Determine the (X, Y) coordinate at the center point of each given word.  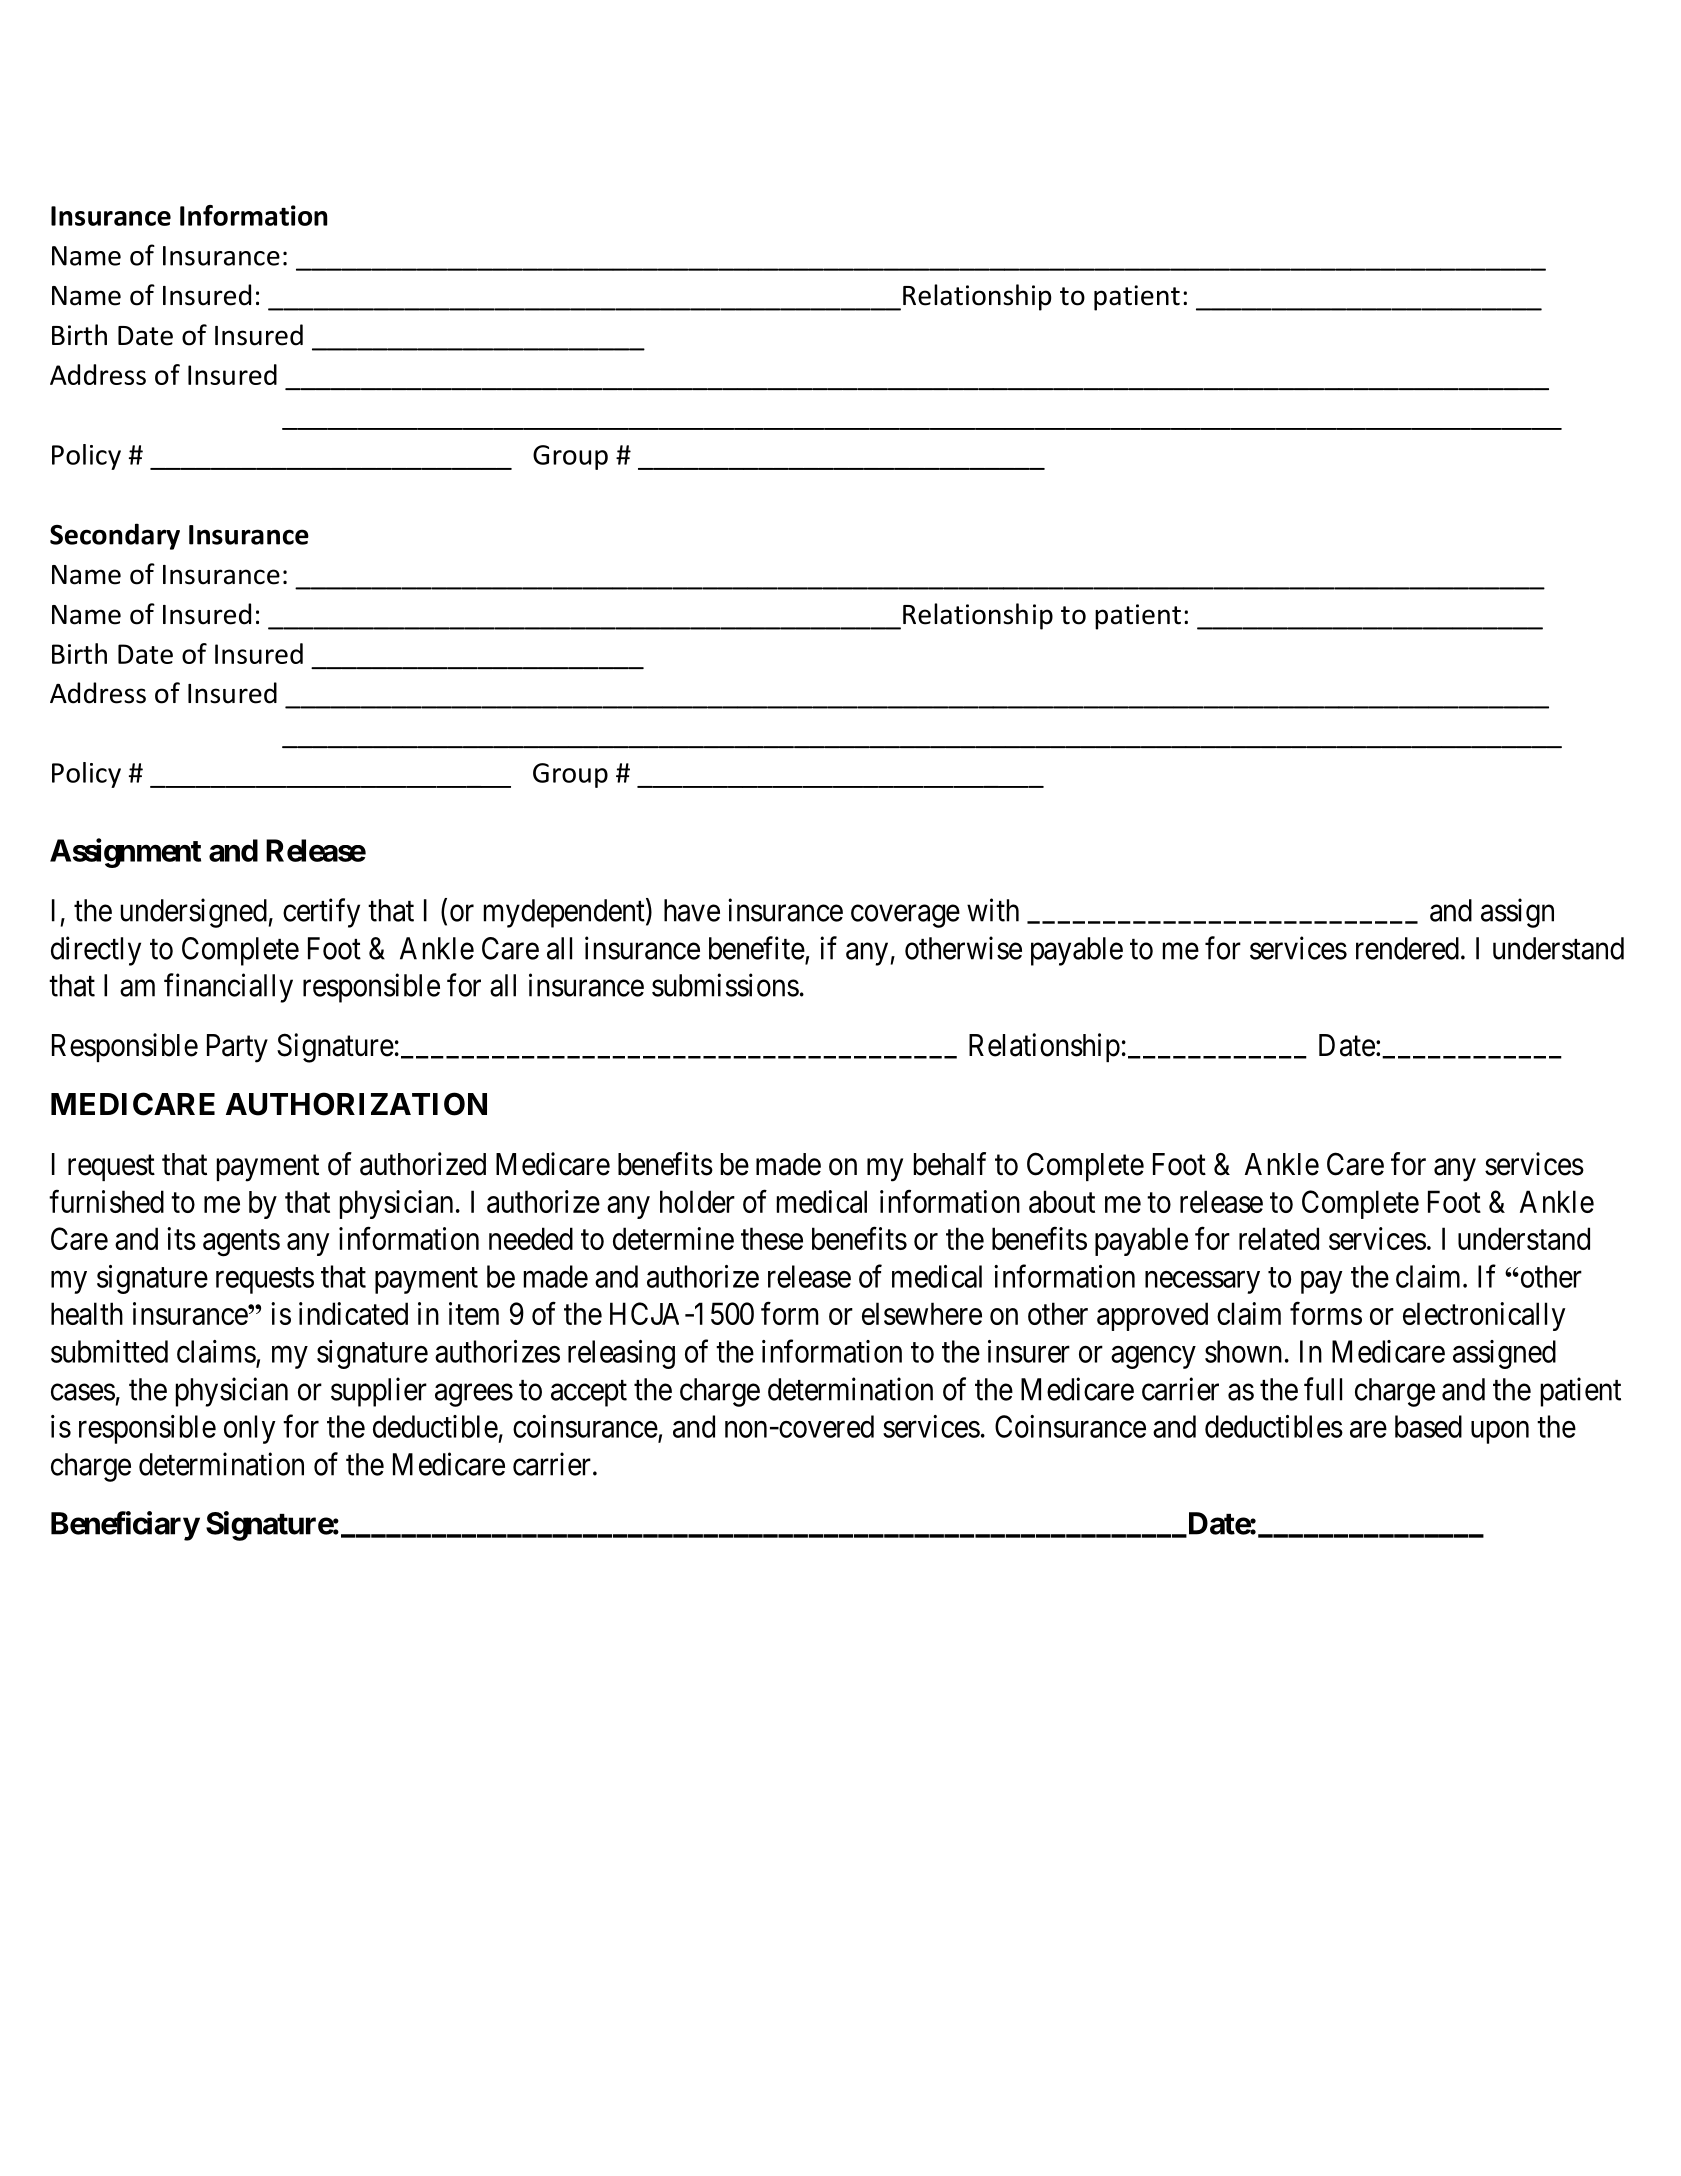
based (1428, 1426)
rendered (1407, 948)
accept (589, 1393)
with (993, 910)
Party (237, 1048)
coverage (905, 916)
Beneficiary (125, 1526)
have (692, 910)
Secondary (115, 536)
